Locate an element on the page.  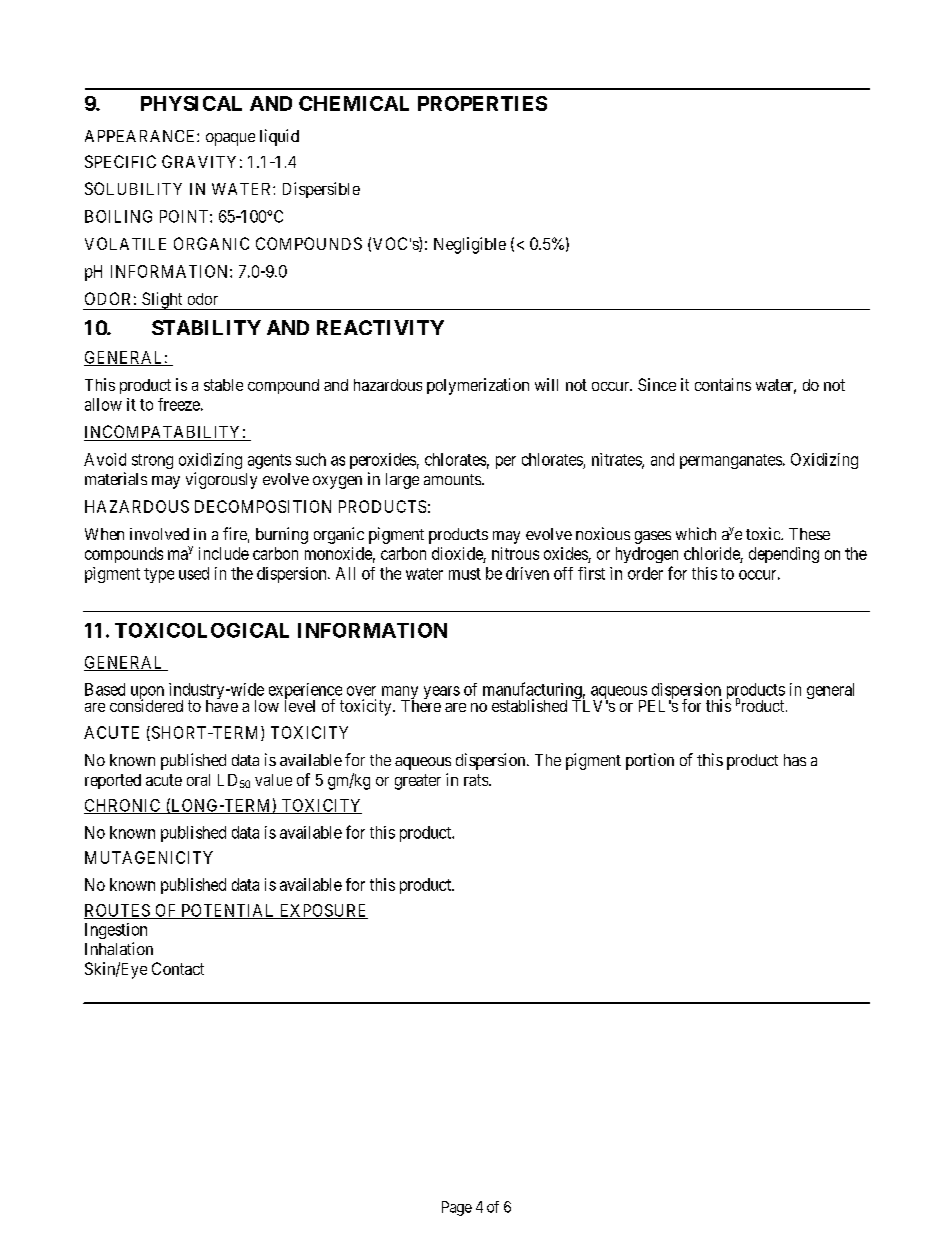
greater is located at coordinates (418, 782).
